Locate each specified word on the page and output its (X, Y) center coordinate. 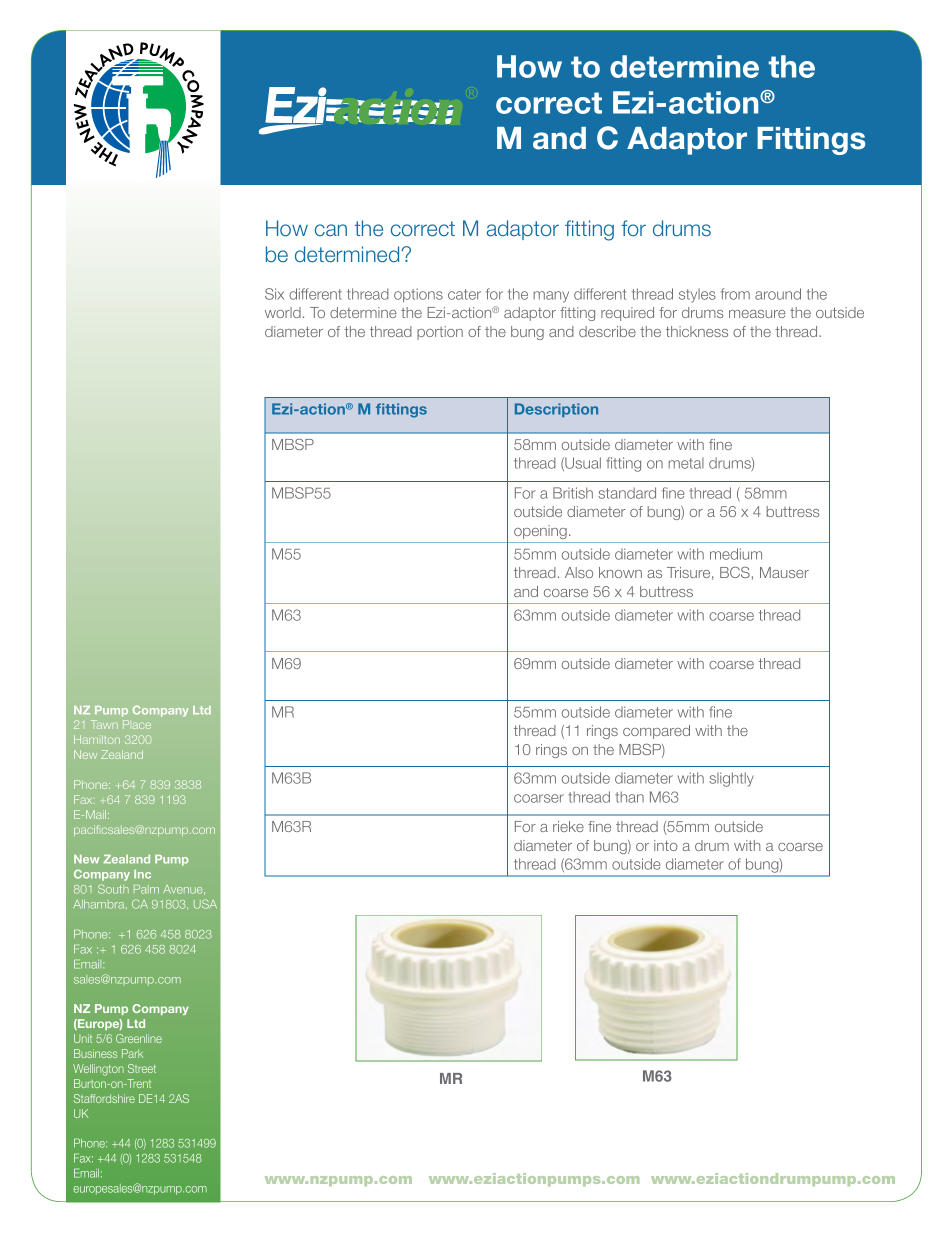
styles (697, 295)
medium (736, 554)
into (665, 845)
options (418, 295)
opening (540, 532)
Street (142, 1068)
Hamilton (97, 739)
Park (132, 1053)
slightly (731, 779)
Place (137, 724)
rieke (568, 826)
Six (274, 294)
